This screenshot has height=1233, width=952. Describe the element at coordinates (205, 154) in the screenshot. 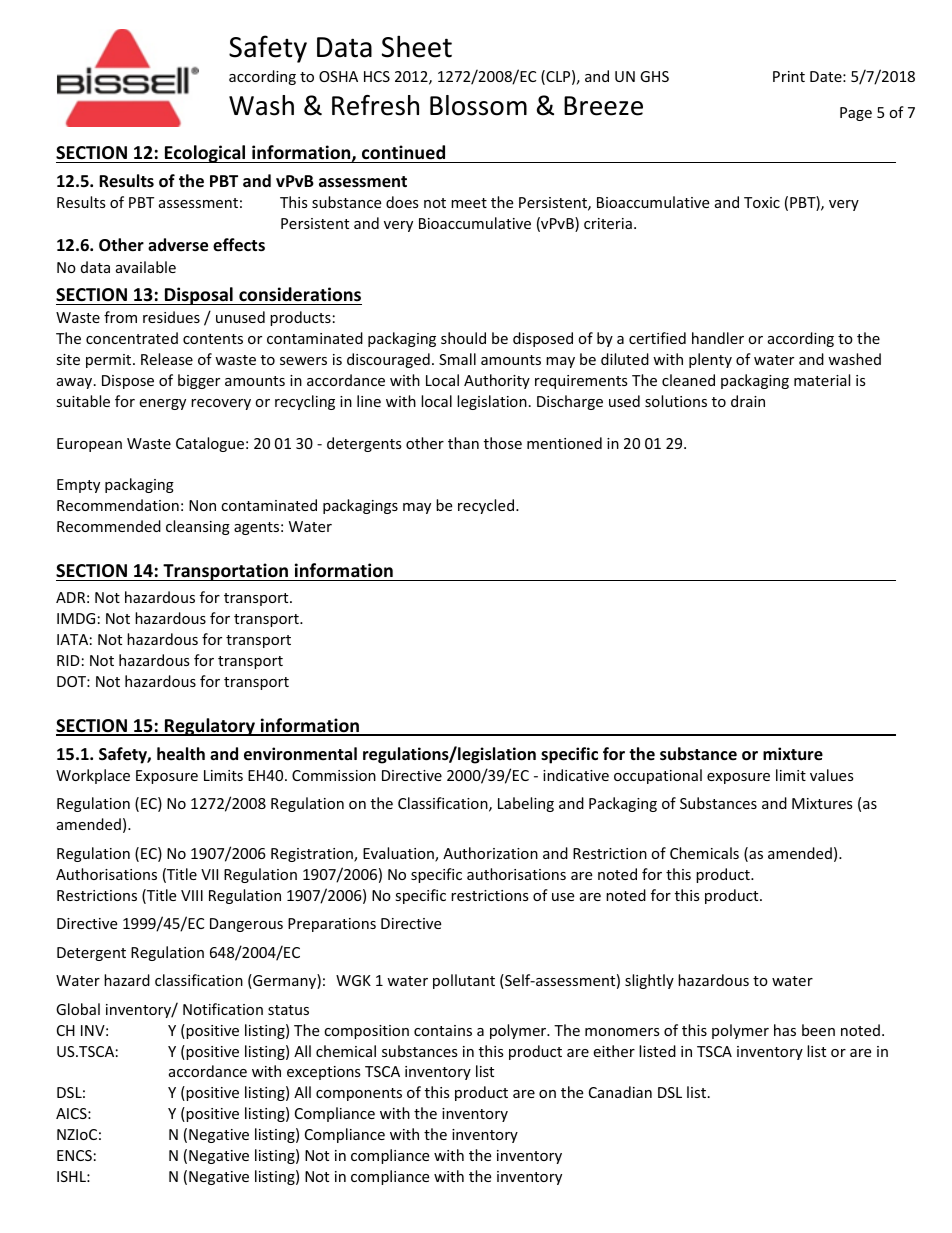

I see `Ecological` at that location.
